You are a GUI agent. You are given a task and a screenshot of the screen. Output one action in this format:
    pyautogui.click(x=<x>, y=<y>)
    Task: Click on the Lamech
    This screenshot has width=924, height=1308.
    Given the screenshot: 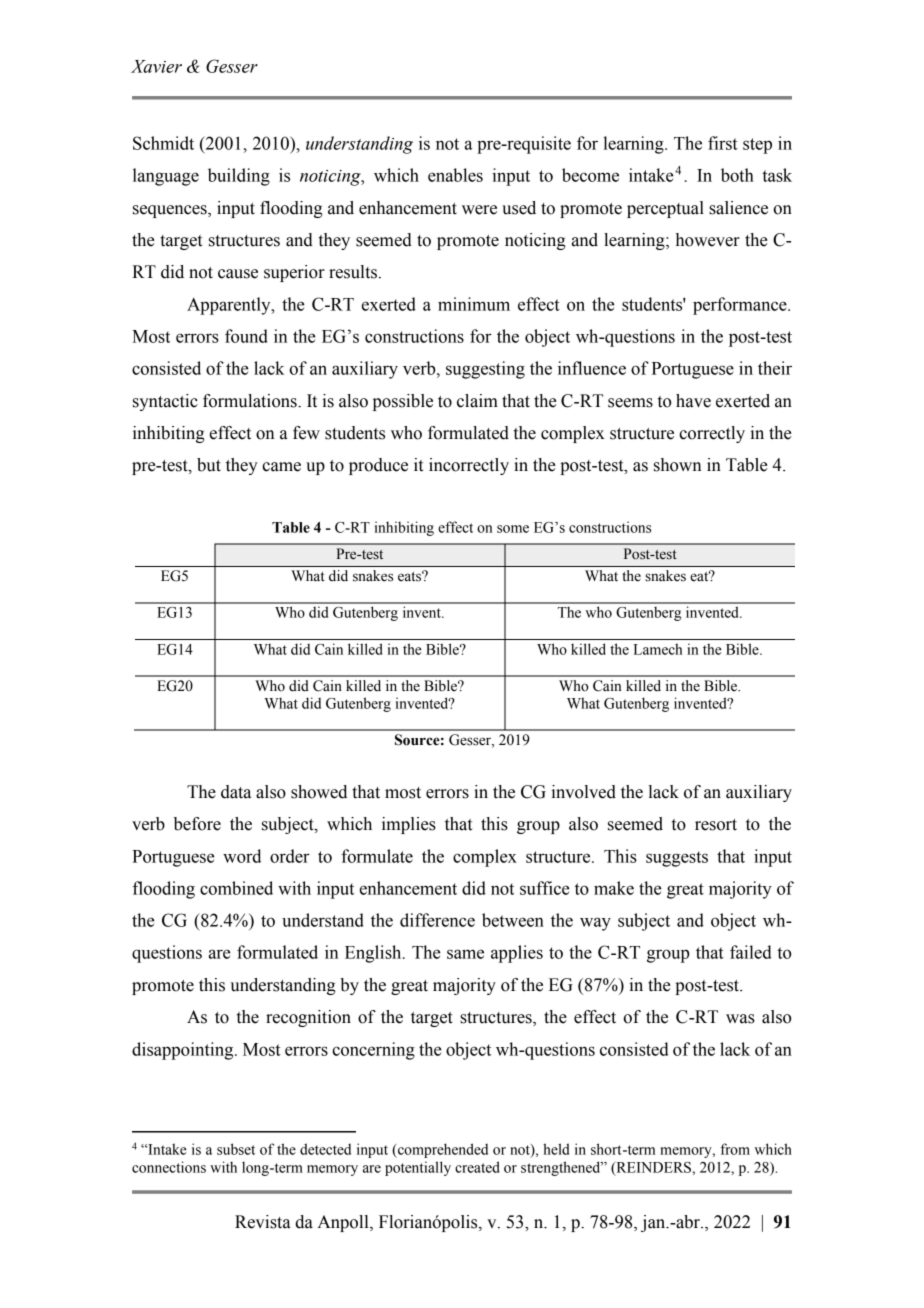 What is the action you would take?
    pyautogui.click(x=658, y=649)
